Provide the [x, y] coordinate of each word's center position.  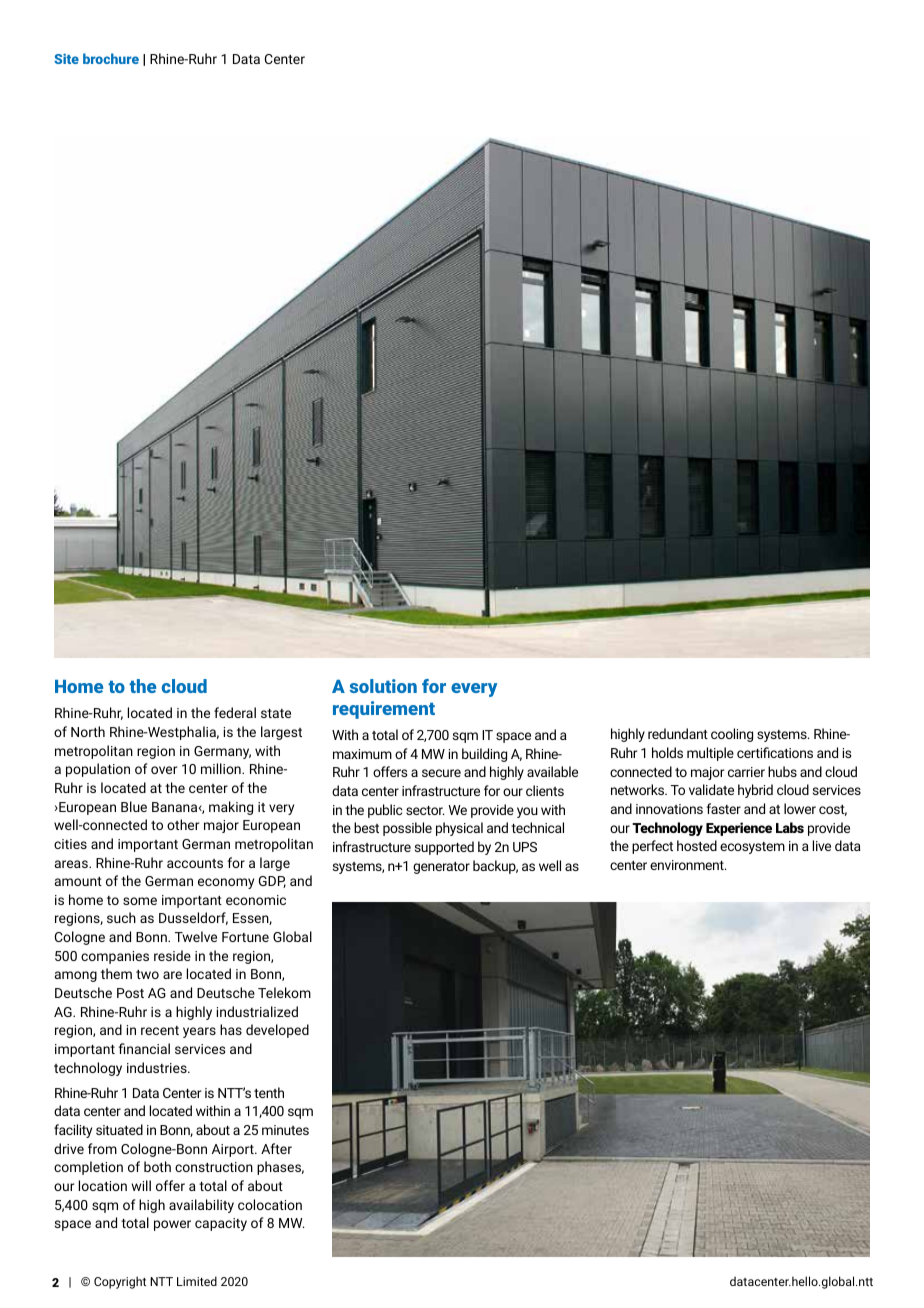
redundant [678, 733]
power [172, 1225]
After [276, 1148]
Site [66, 58]
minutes [285, 1130]
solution [383, 686]
